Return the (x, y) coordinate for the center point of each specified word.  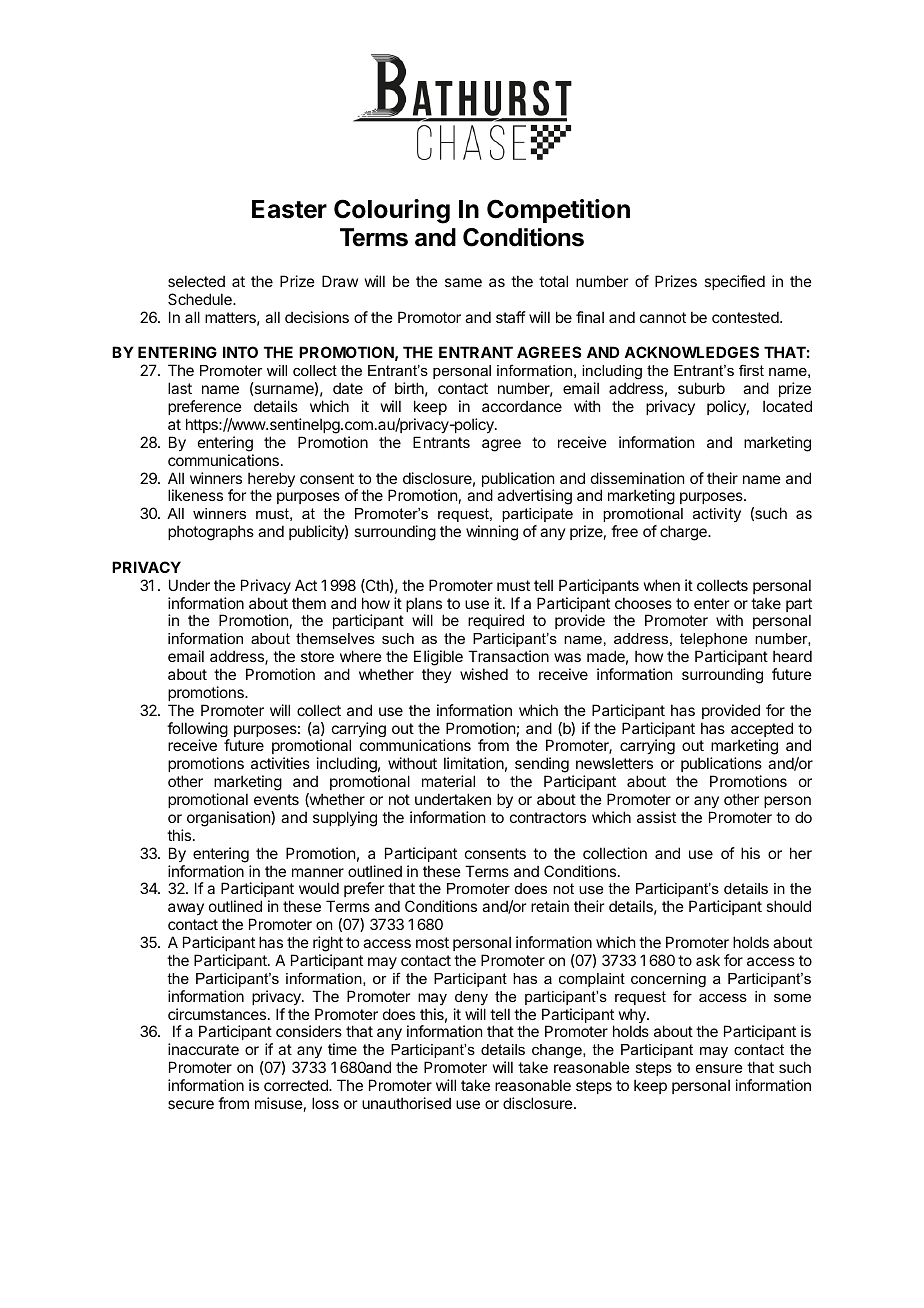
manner (318, 872)
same (463, 282)
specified (734, 282)
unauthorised (406, 1103)
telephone (713, 640)
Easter (289, 209)
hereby (271, 481)
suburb (701, 388)
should (788, 906)
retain (550, 906)
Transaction (508, 656)
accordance (522, 406)
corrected (297, 1085)
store (317, 656)
